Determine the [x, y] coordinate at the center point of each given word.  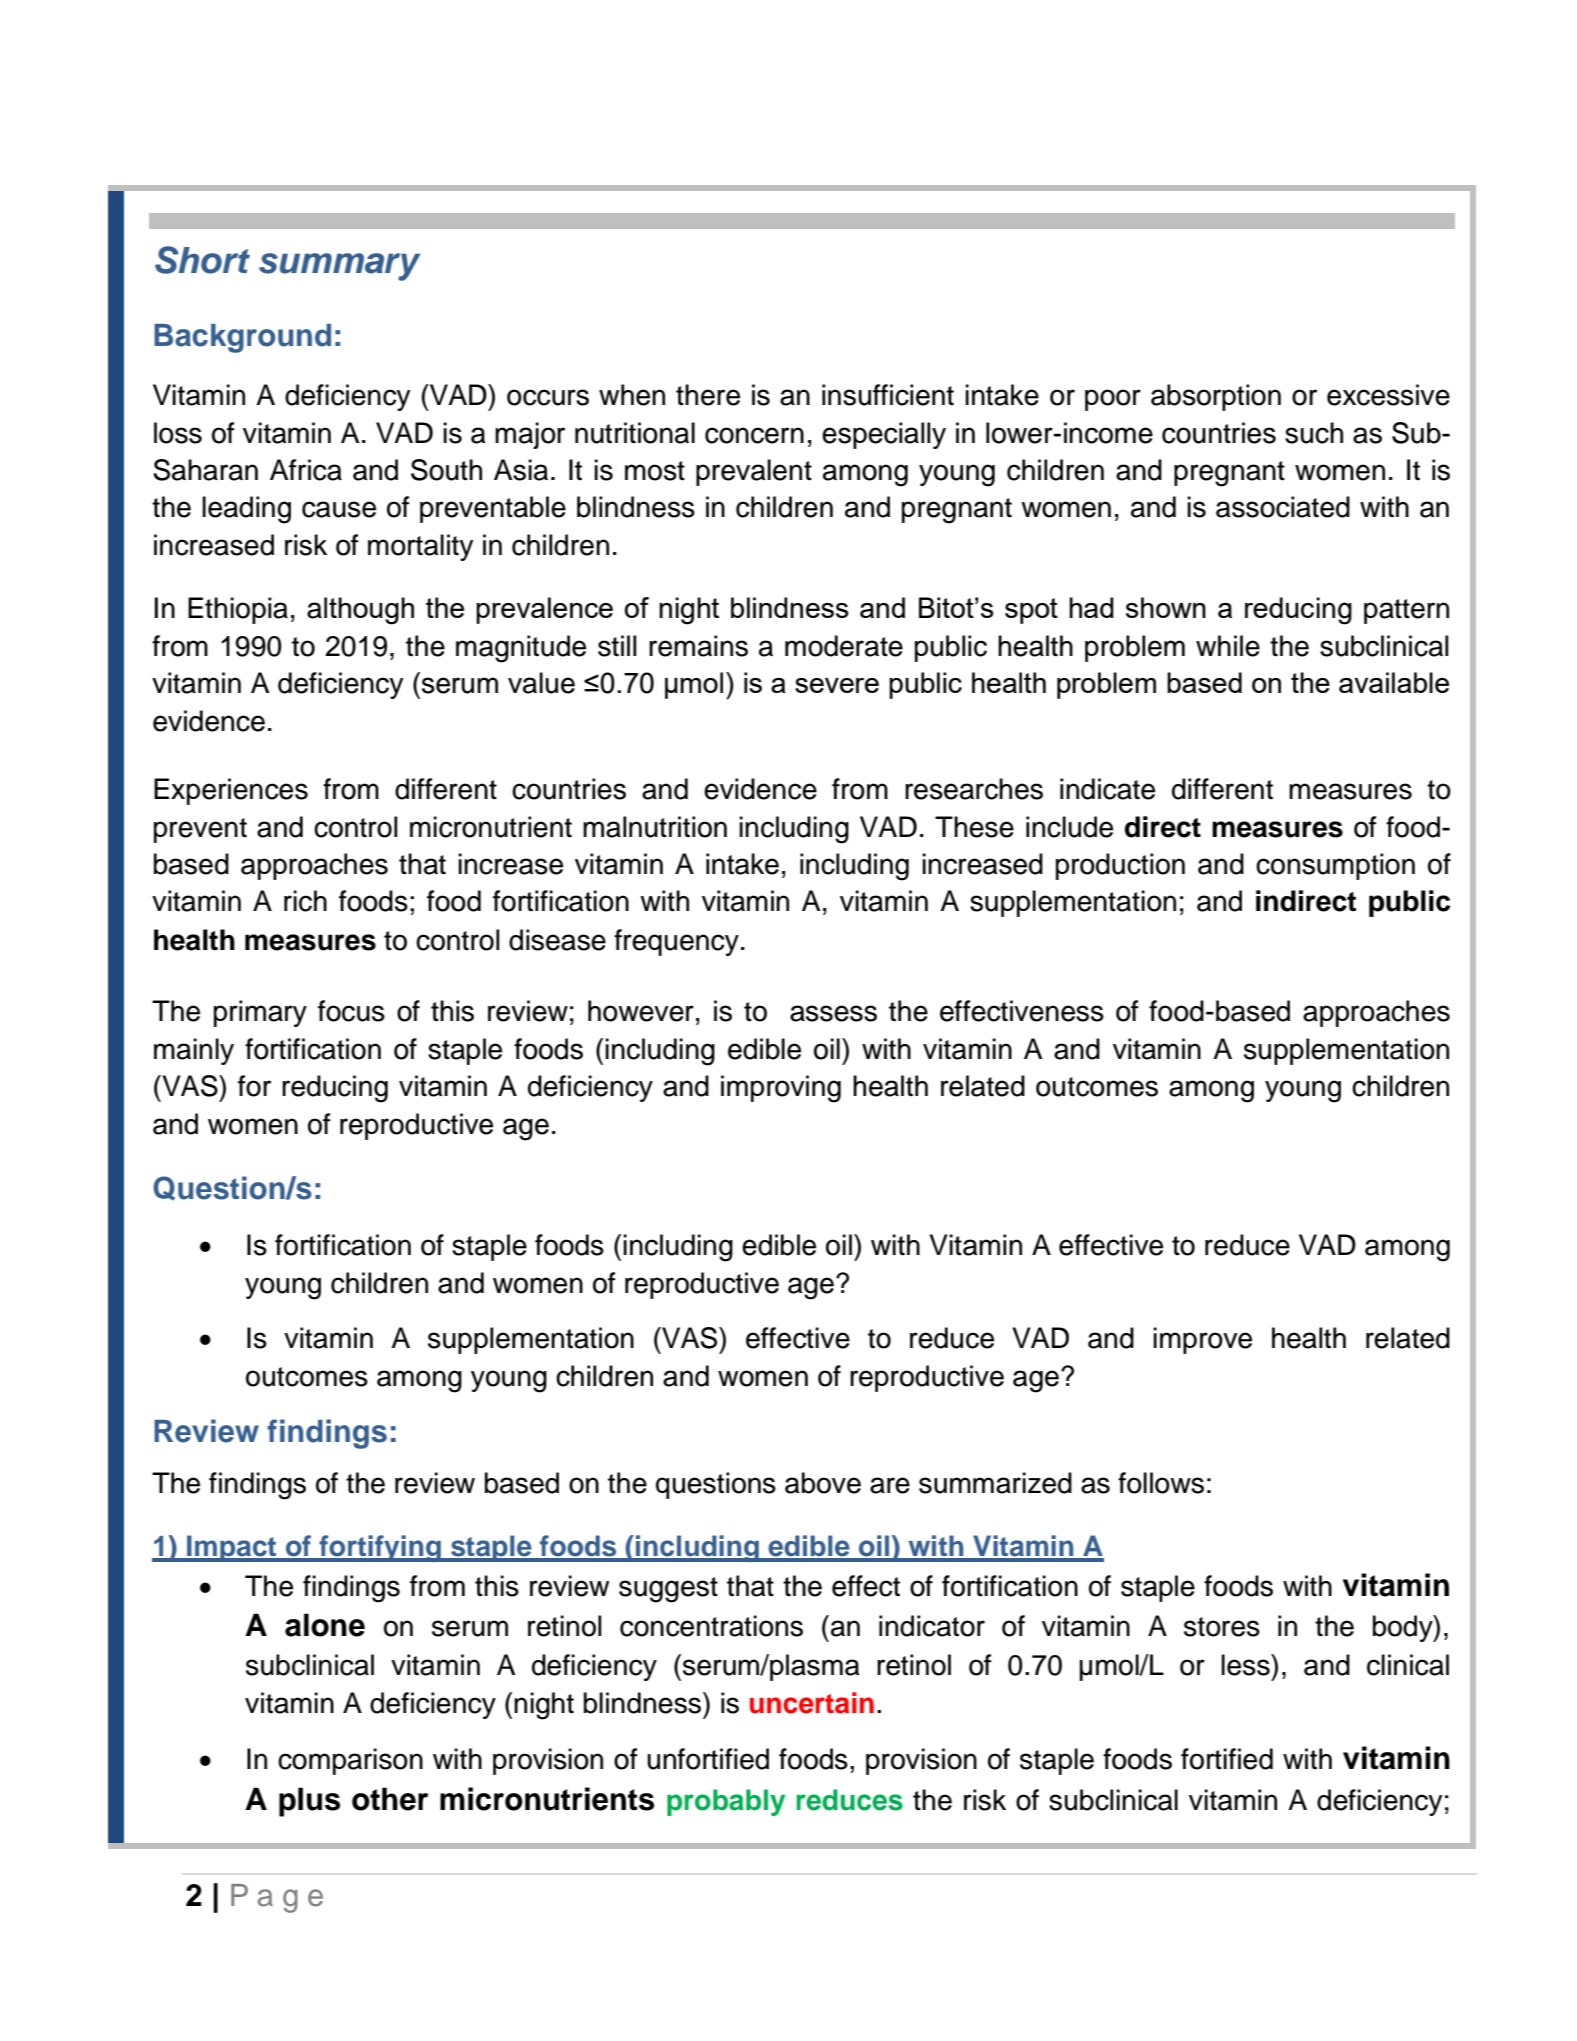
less [1246, 1665]
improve [1202, 1340]
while [1228, 646]
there [708, 395]
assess [833, 1013]
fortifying [380, 1548]
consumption [1335, 866]
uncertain [812, 1703]
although [360, 611]
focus [351, 1011]
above [823, 1483]
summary [339, 267]
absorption [1216, 397]
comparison [350, 1761]
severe [837, 685]
